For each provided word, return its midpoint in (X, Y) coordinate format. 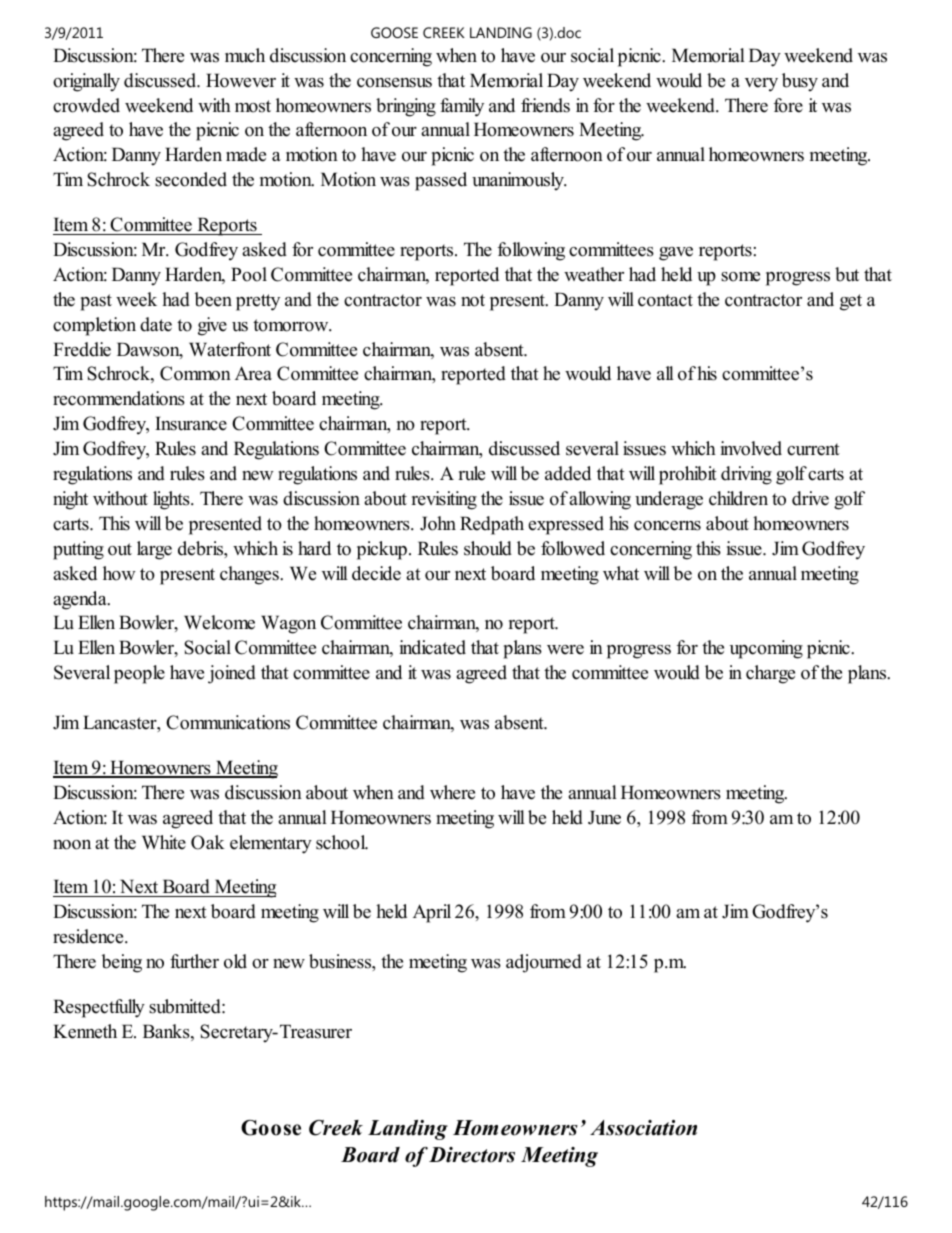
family (462, 107)
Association (643, 1128)
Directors (472, 1155)
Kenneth (85, 1031)
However (241, 80)
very (761, 85)
